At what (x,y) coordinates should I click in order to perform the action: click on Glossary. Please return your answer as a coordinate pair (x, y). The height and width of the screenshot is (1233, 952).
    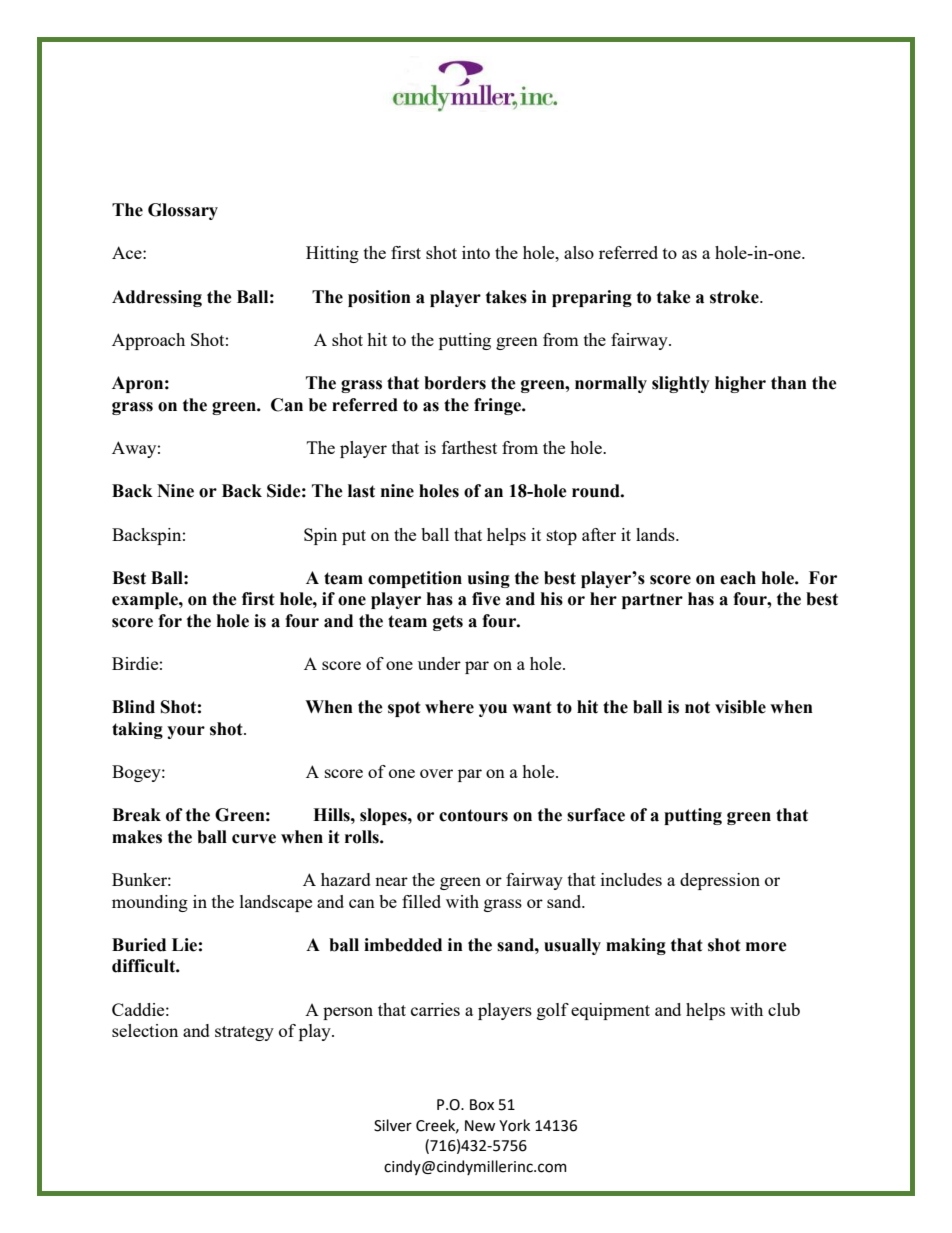
    Looking at the image, I should click on (183, 211).
